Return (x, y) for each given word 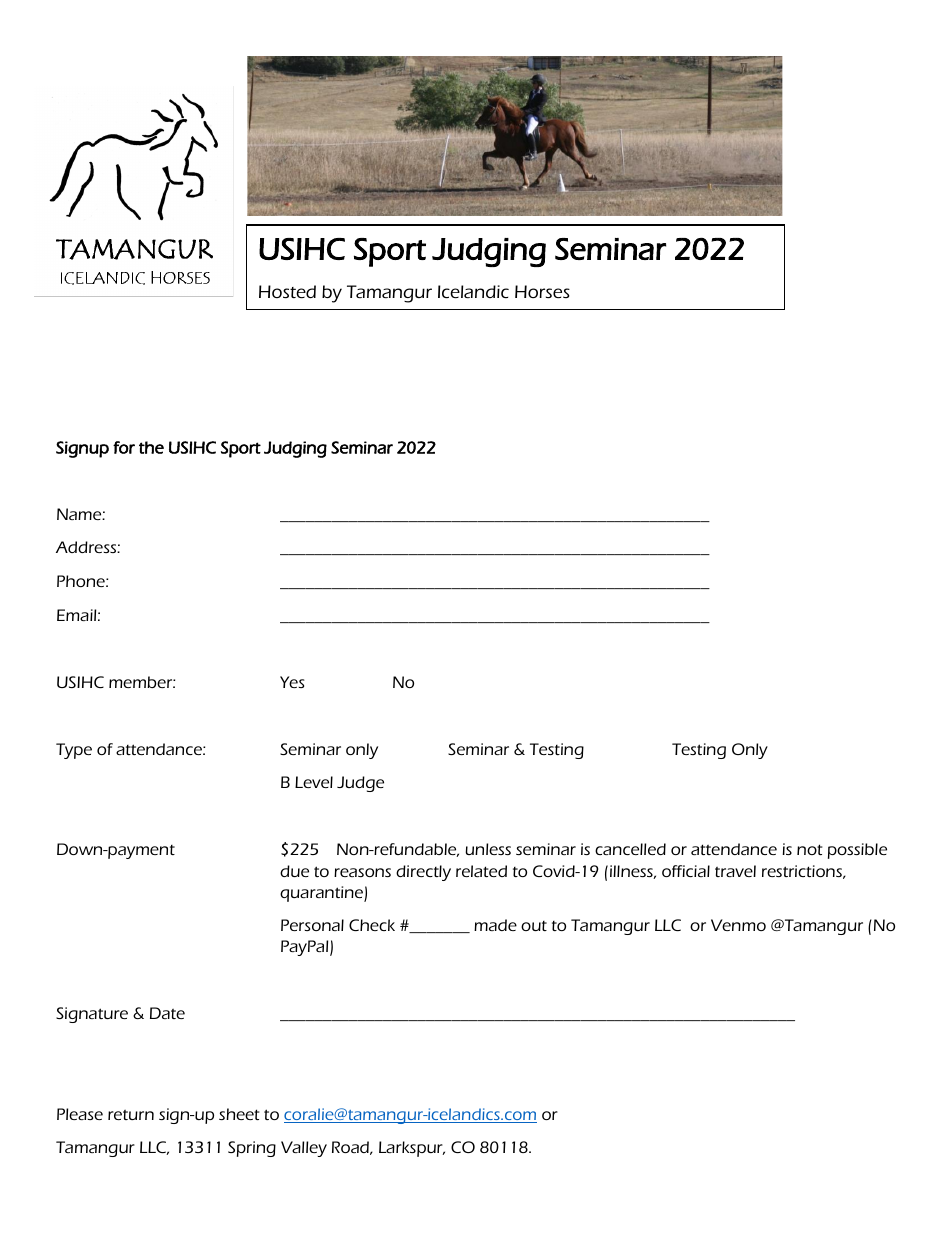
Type (74, 751)
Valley (304, 1149)
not (810, 849)
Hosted (287, 291)
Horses (542, 291)
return (131, 1115)
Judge (360, 784)
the (151, 447)
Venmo (738, 925)
